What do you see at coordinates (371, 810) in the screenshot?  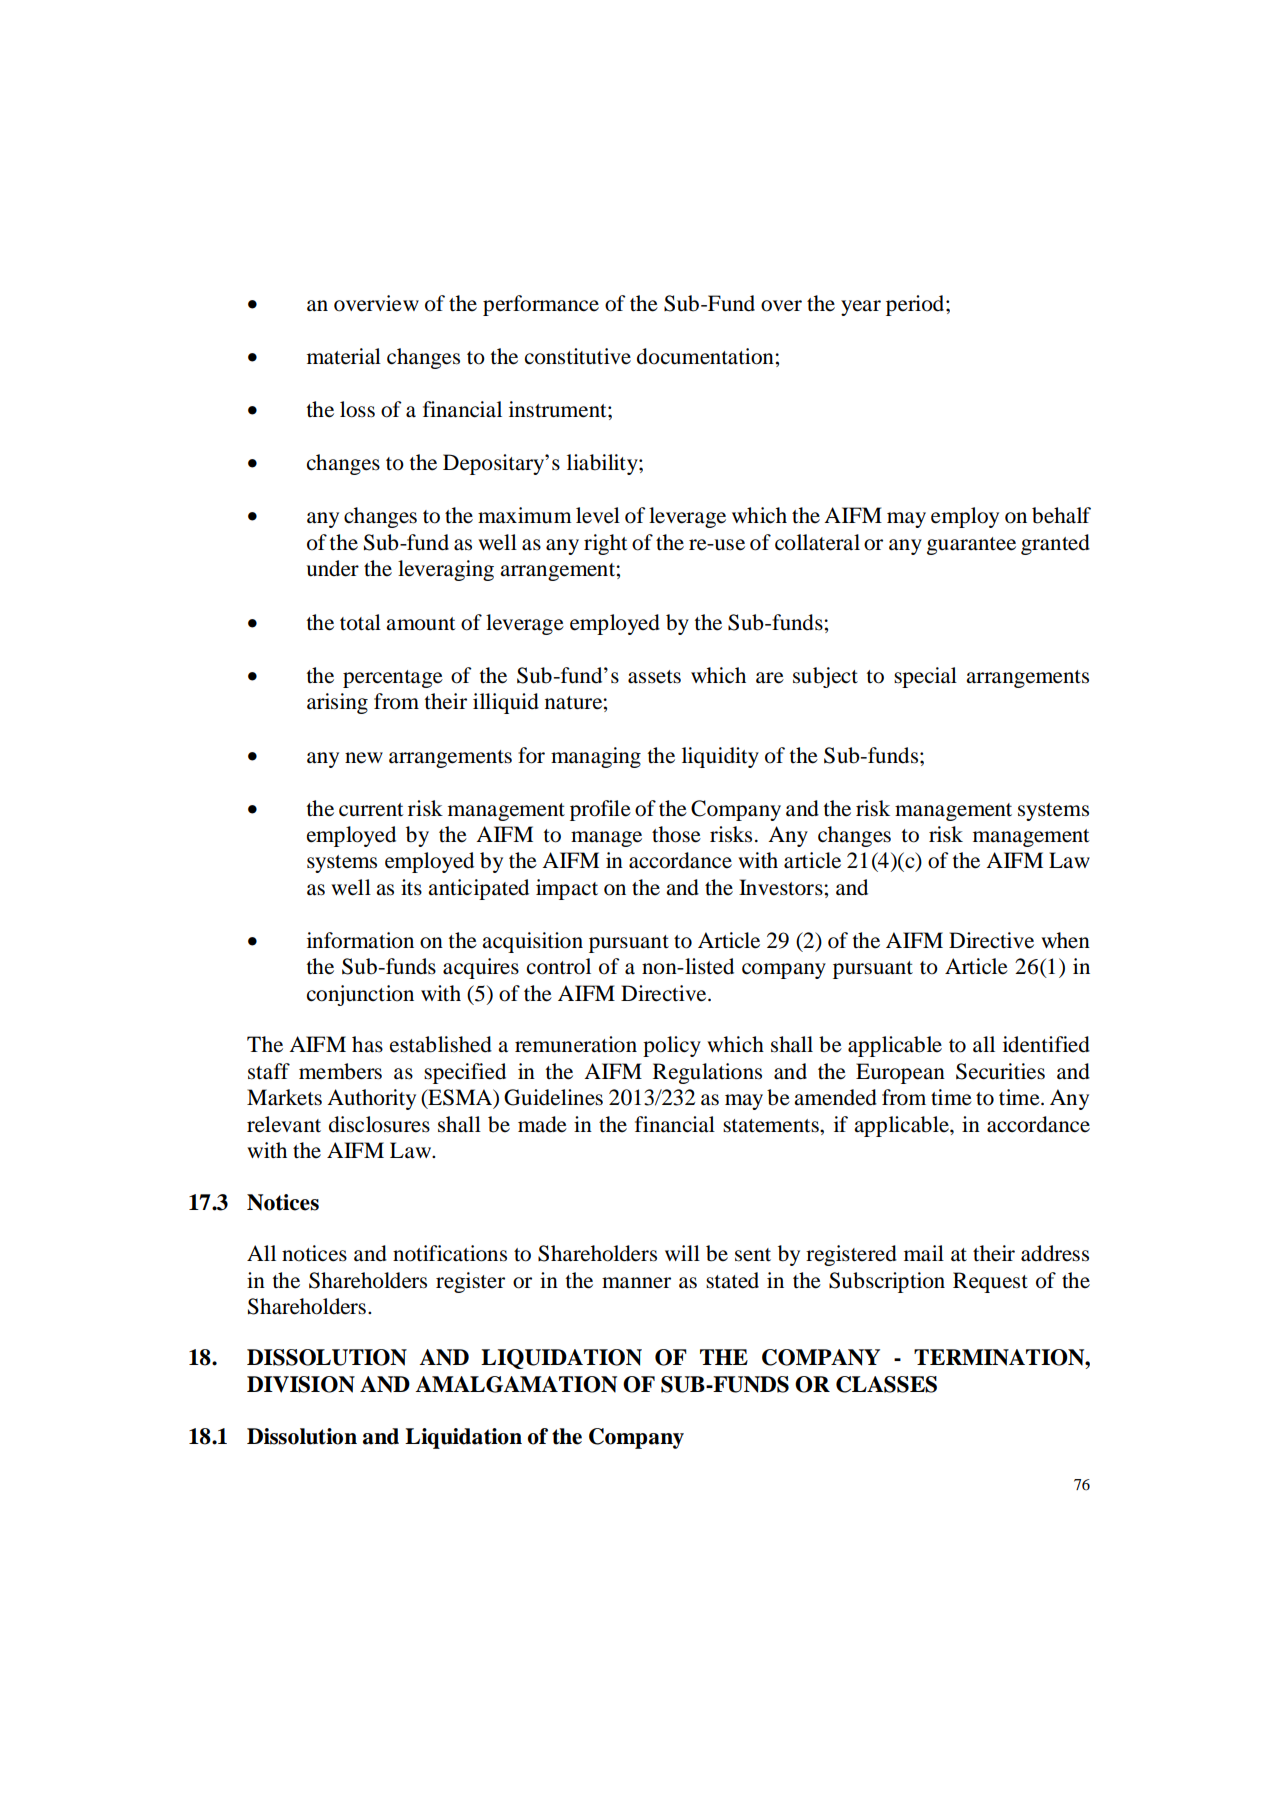 I see `current` at bounding box center [371, 810].
